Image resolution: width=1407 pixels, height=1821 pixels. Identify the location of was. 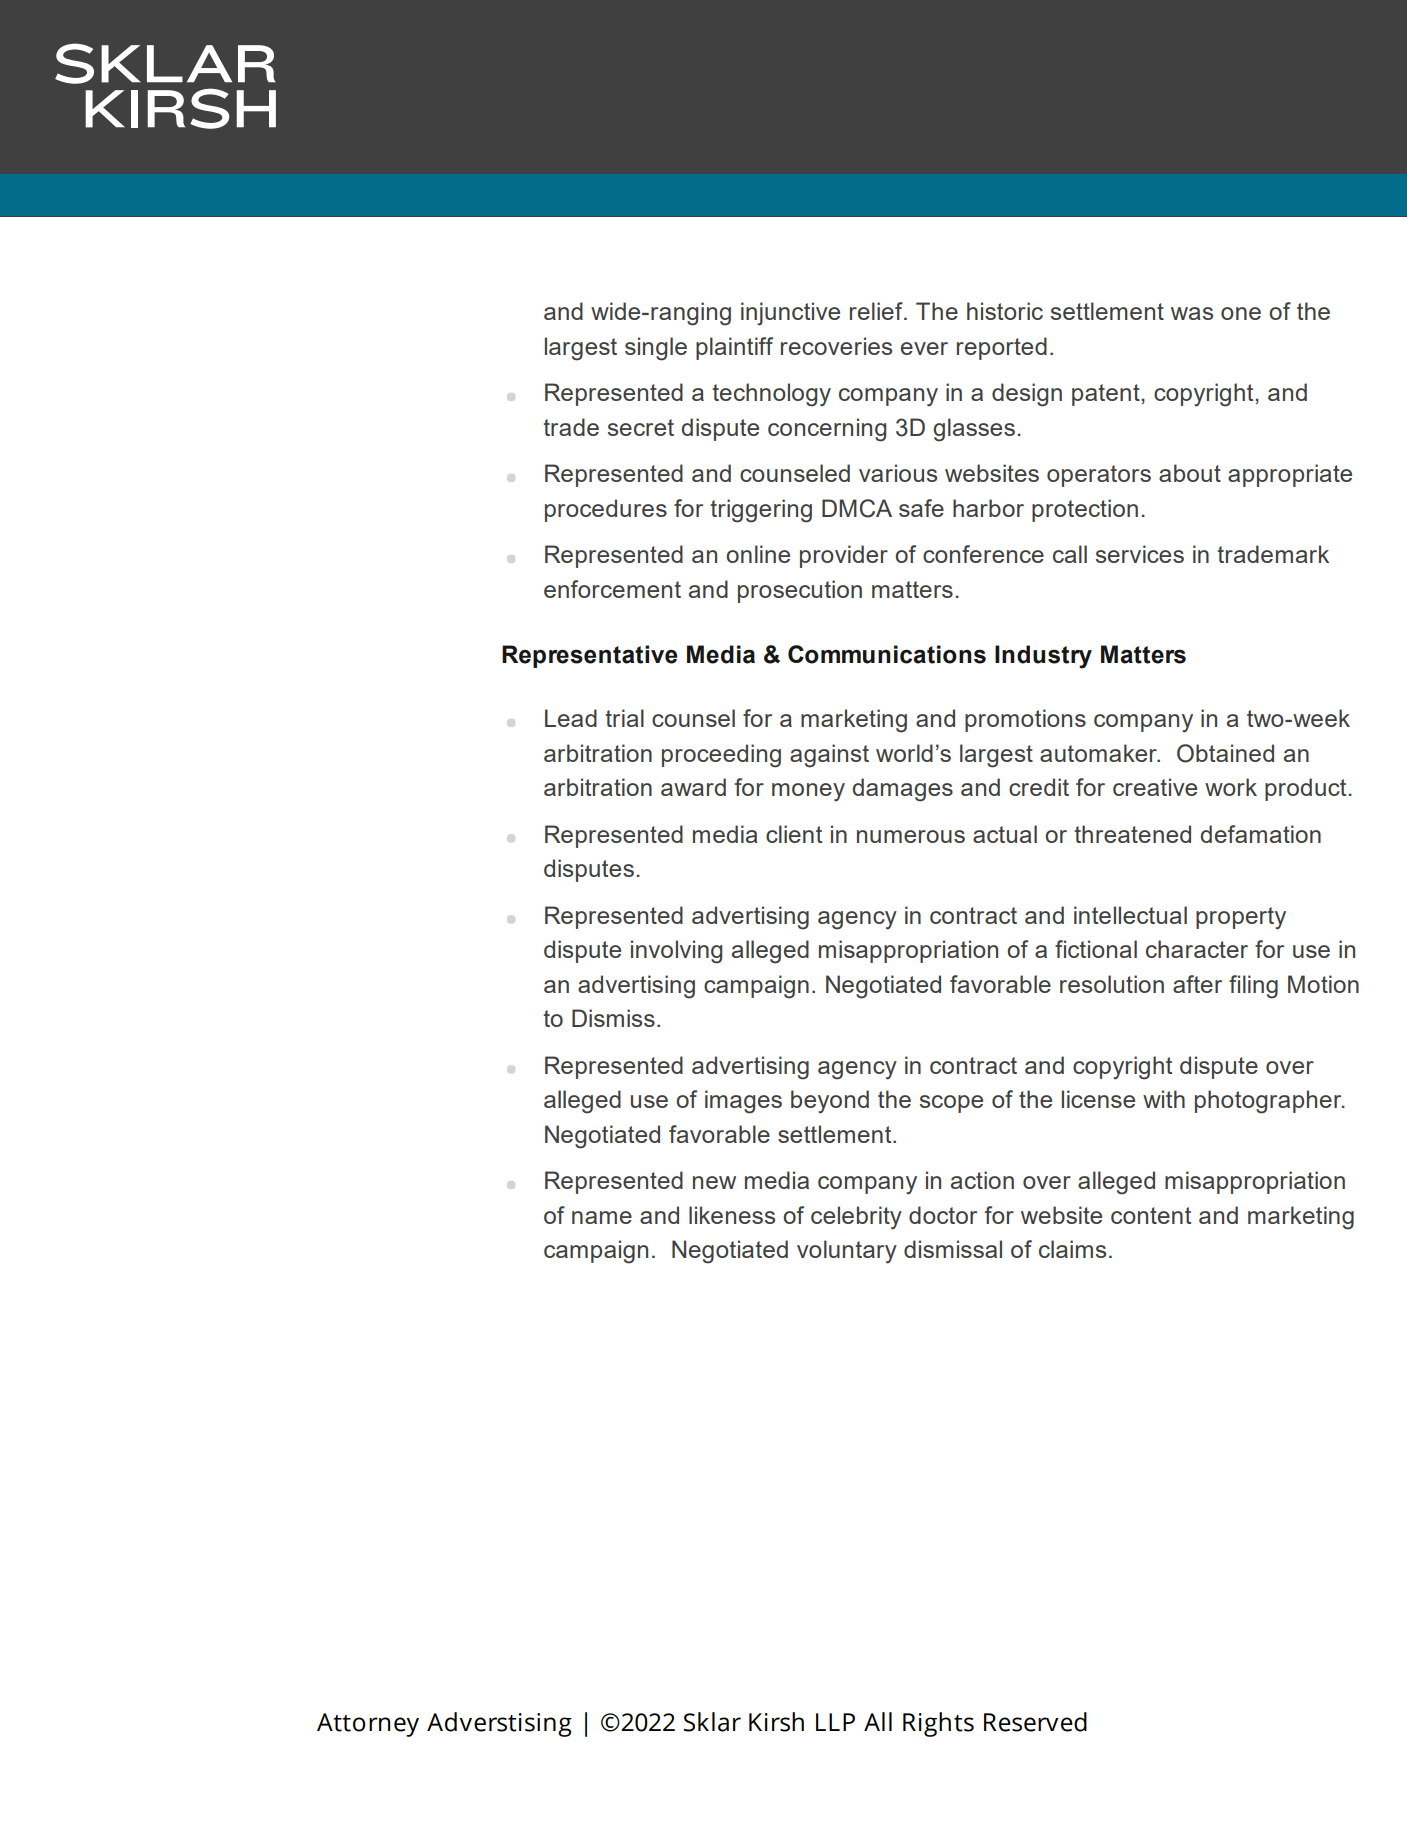
(1192, 313).
